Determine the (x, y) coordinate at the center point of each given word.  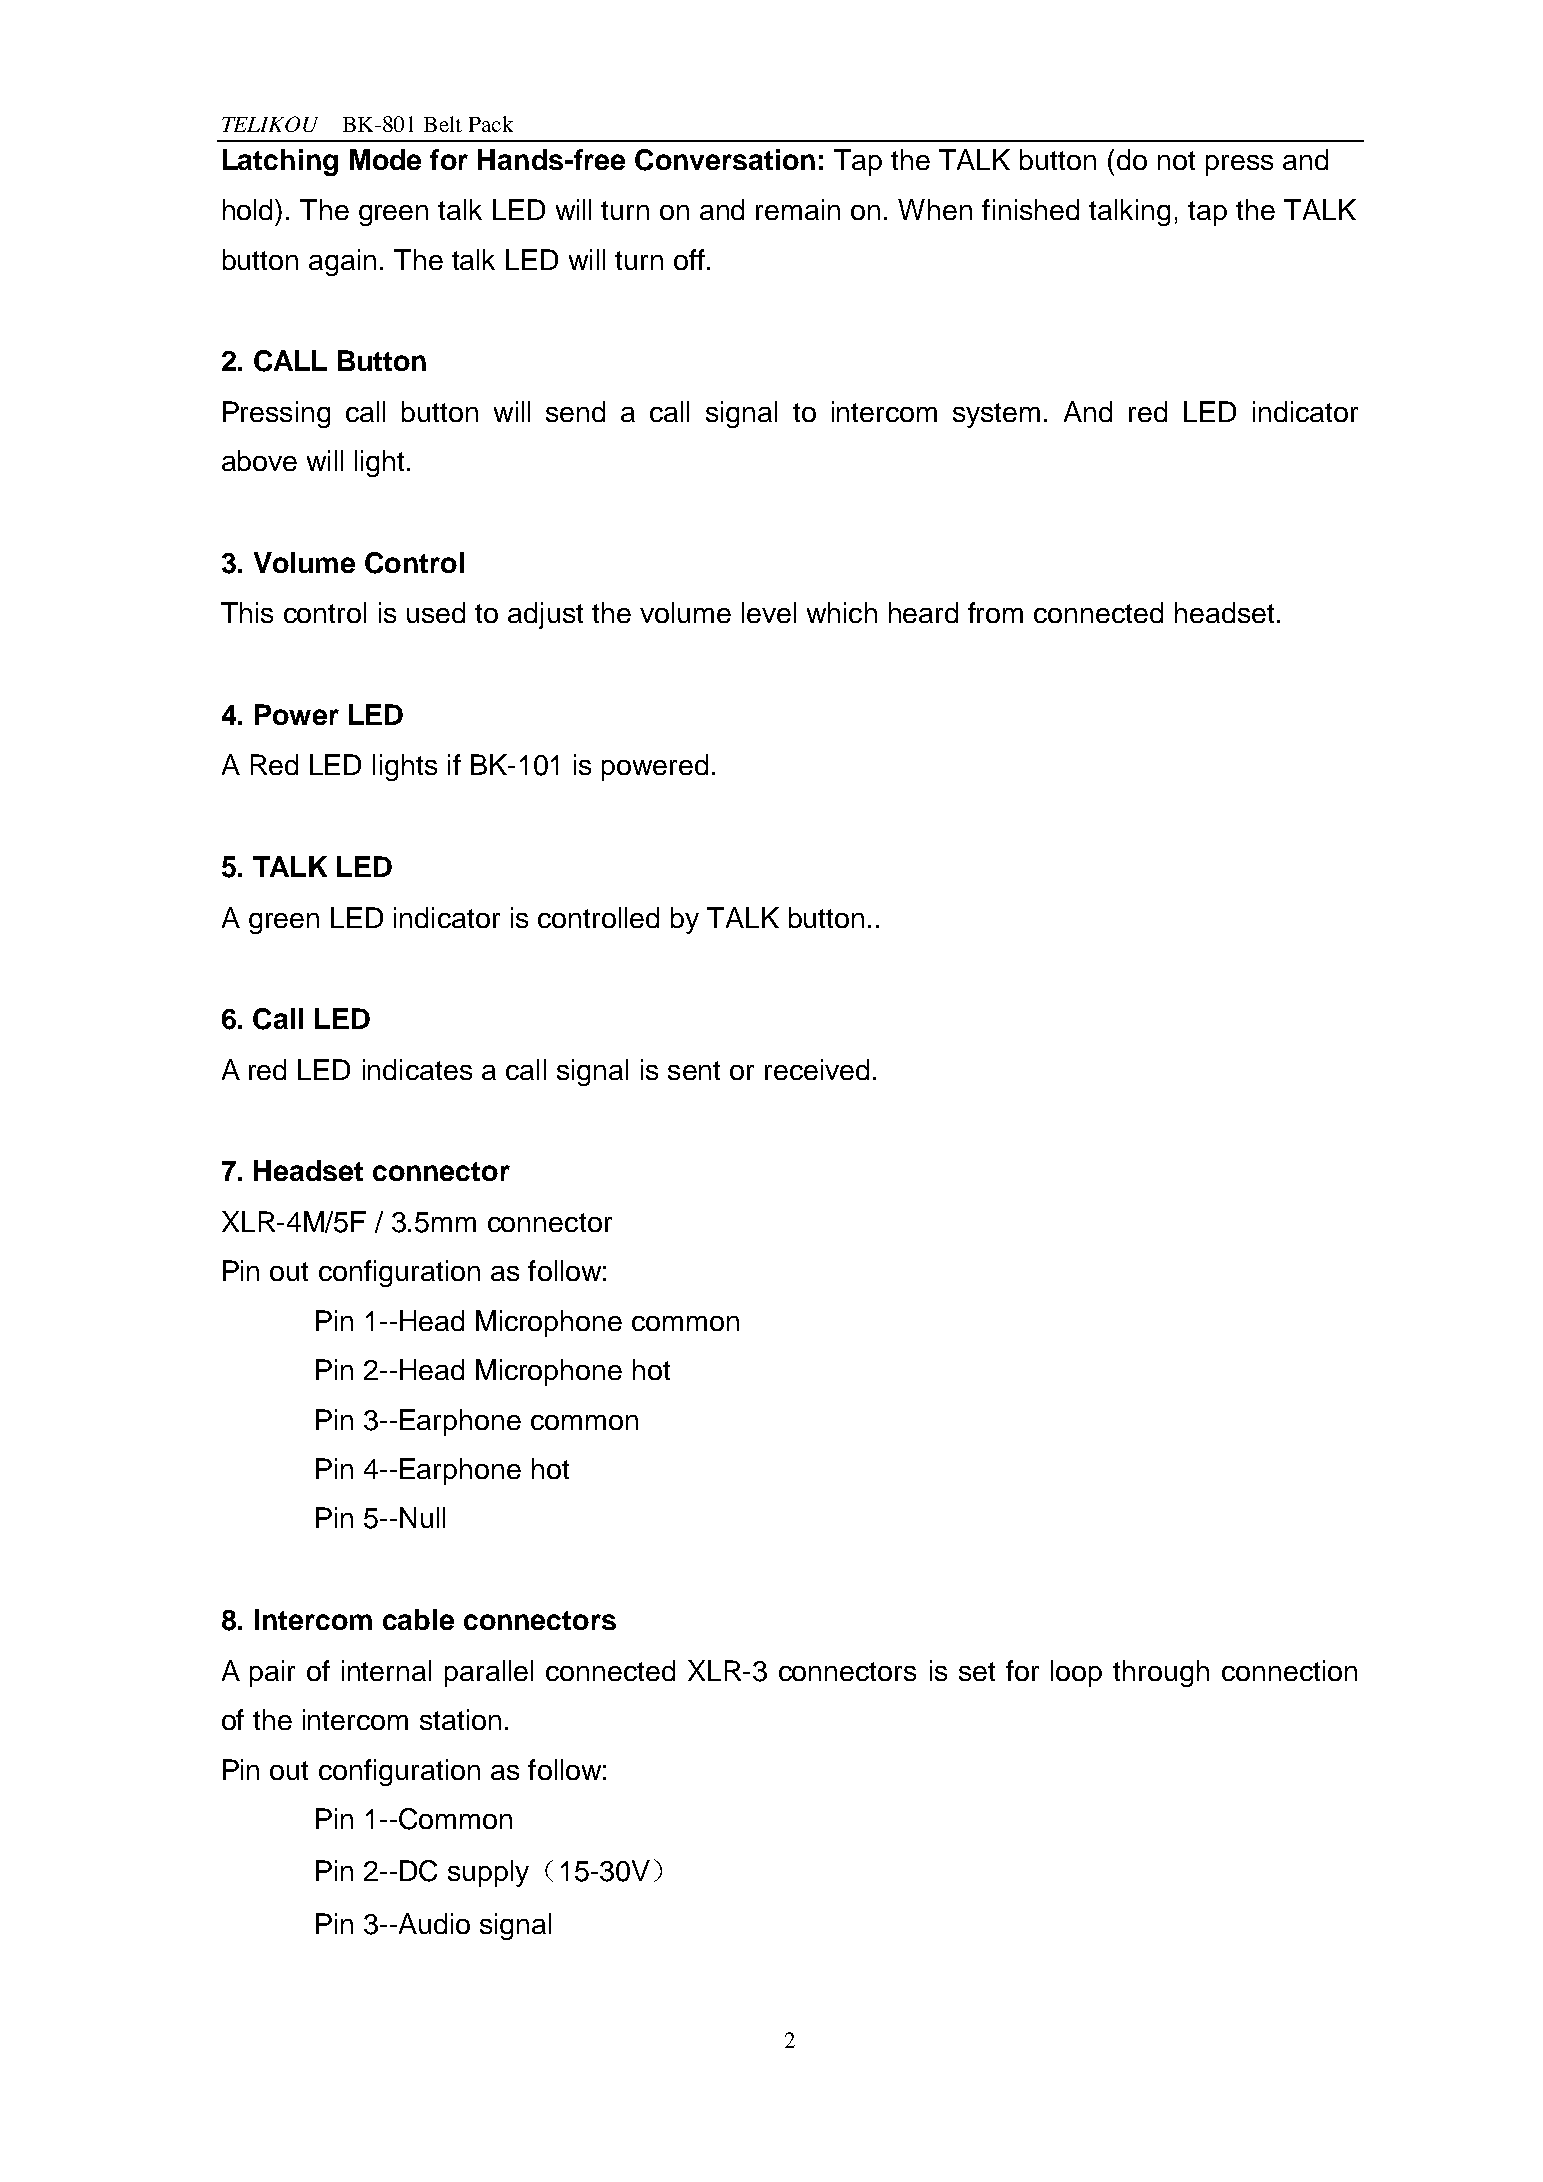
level (769, 612)
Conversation (725, 160)
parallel (489, 1673)
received (817, 1069)
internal (386, 1670)
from (995, 612)
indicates (417, 1069)
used (436, 612)
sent (694, 1070)
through (1161, 1673)
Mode (385, 159)
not (1176, 160)
